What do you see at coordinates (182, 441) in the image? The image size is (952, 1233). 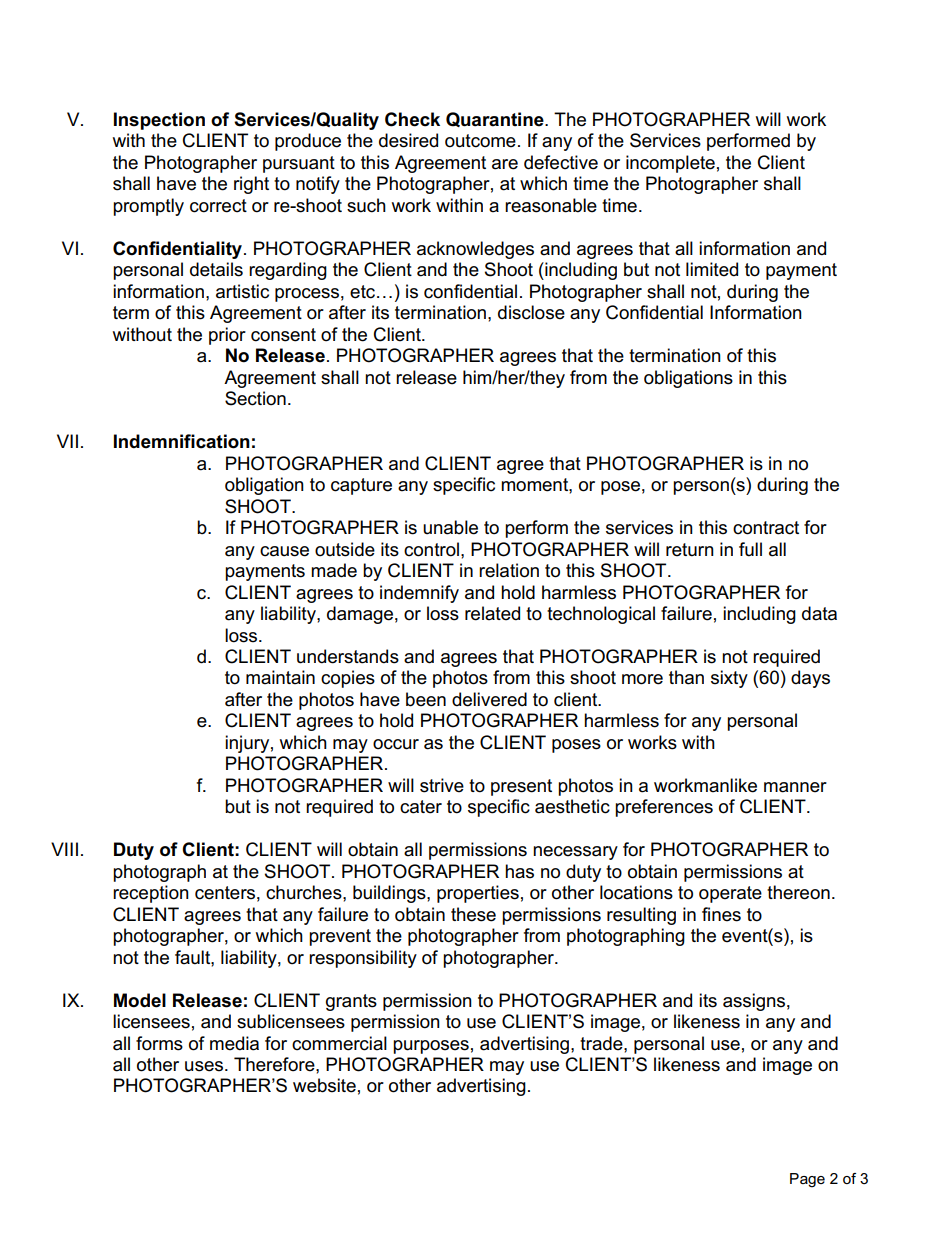 I see `Indemnification` at bounding box center [182, 441].
